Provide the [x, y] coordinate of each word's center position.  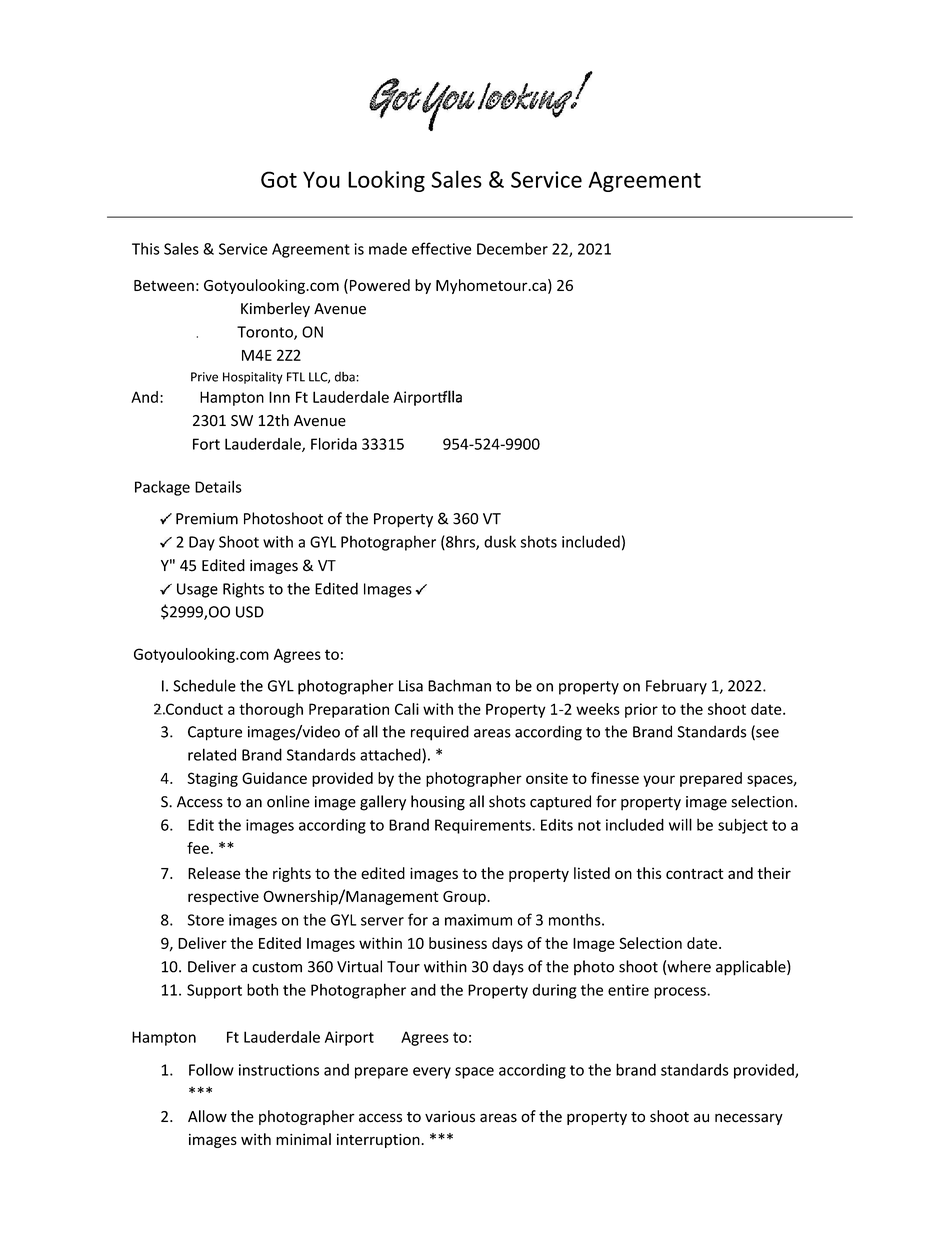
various [450, 1117]
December [512, 248]
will [680, 824]
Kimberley [275, 309]
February [676, 687]
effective [441, 248]
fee [198, 848]
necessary [749, 1119]
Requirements [484, 826]
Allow [207, 1116]
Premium [207, 519]
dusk [500, 541]
